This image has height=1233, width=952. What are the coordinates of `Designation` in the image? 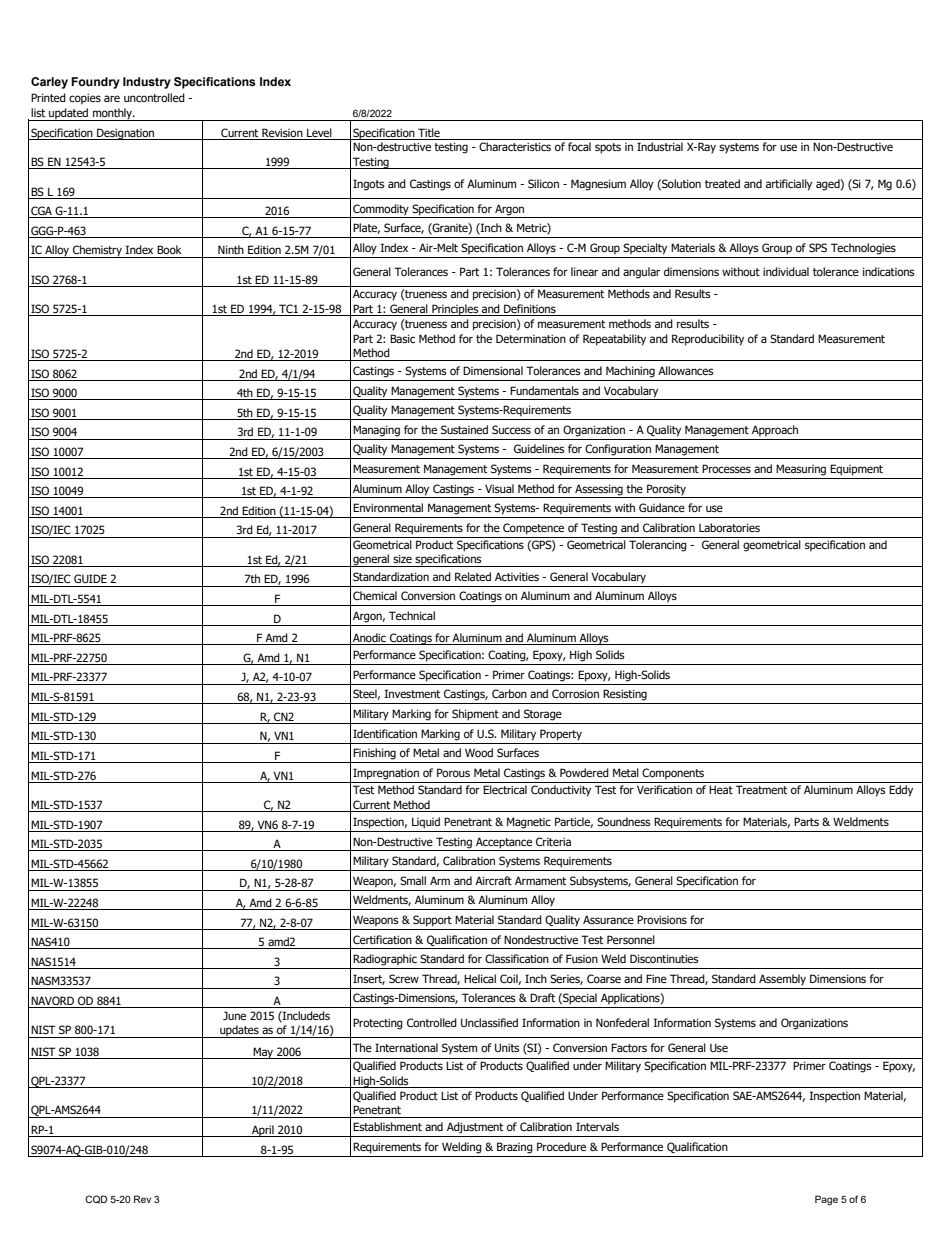 It's located at (126, 134).
